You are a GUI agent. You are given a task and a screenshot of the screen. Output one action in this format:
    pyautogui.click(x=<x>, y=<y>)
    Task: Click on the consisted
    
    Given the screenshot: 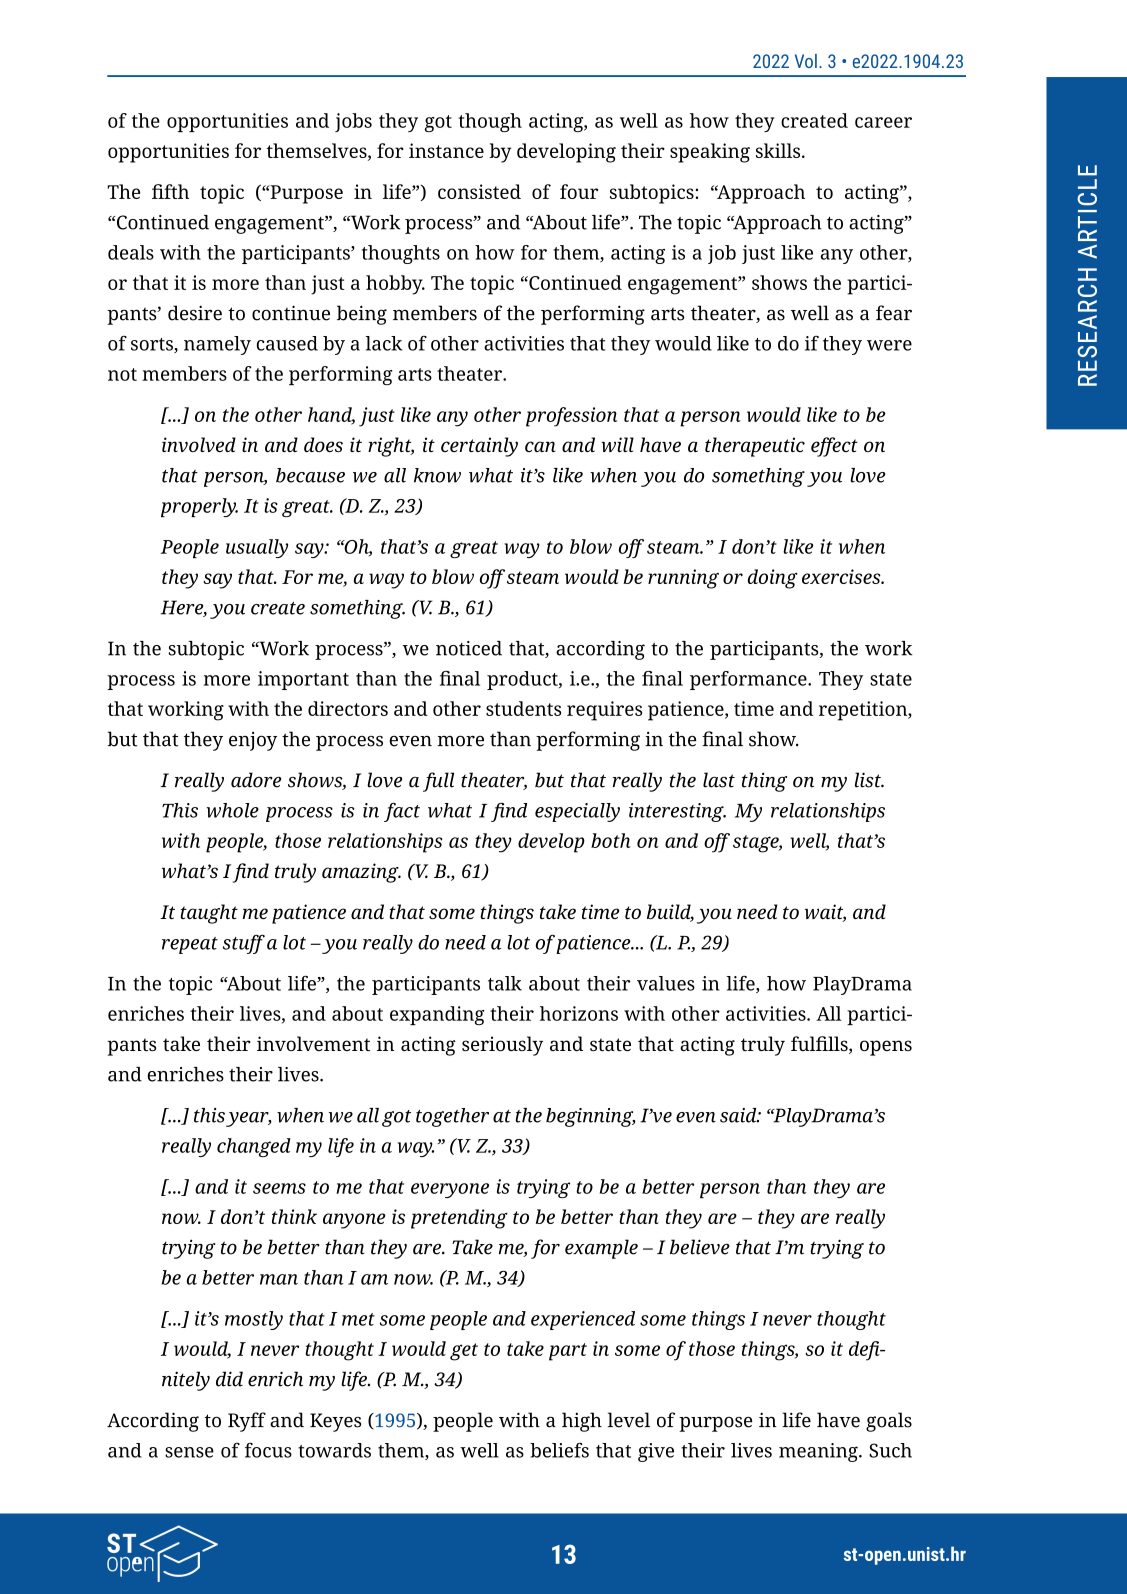 What is the action you would take?
    pyautogui.click(x=479, y=191)
